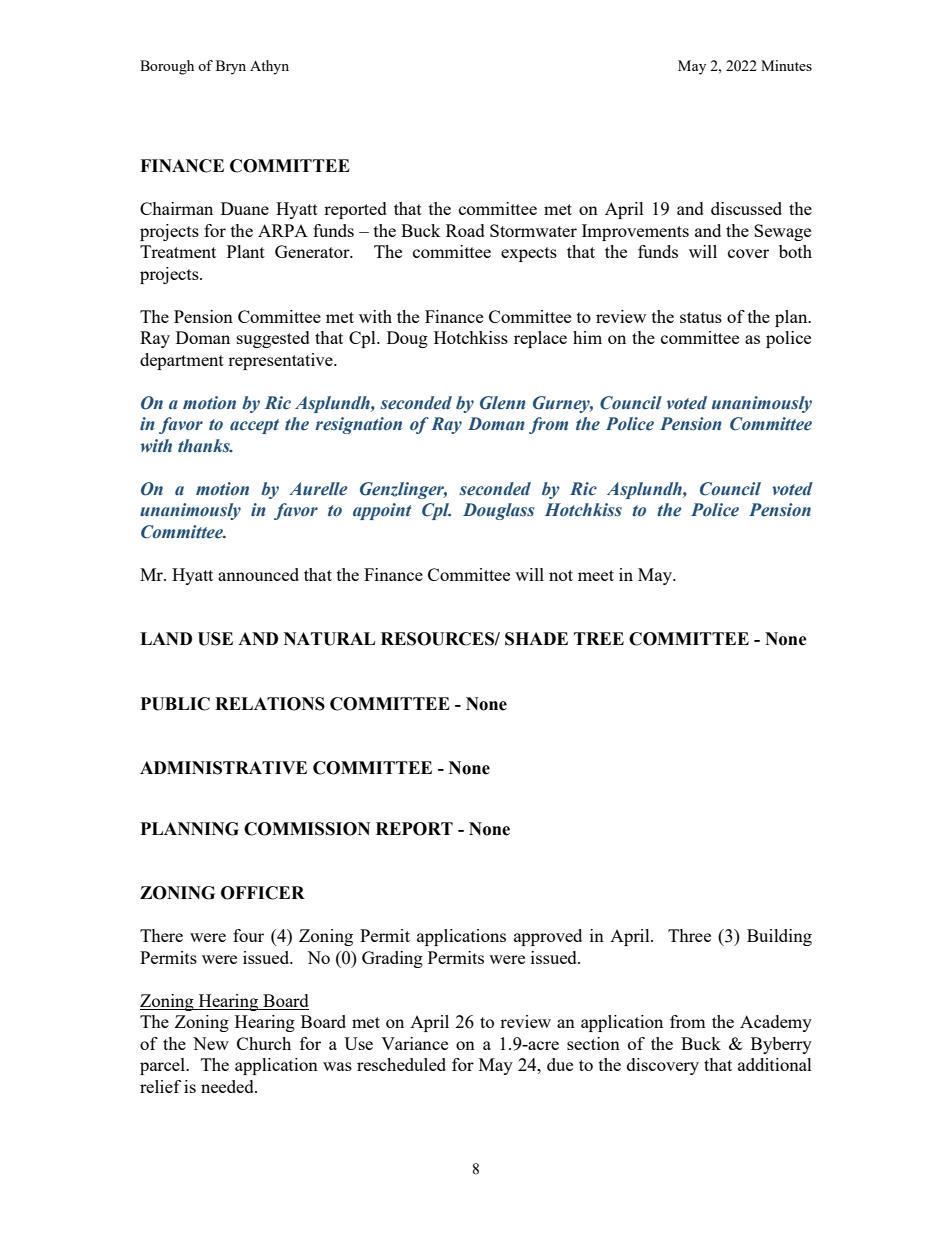 The height and width of the screenshot is (1233, 952). I want to click on meet, so click(596, 575).
